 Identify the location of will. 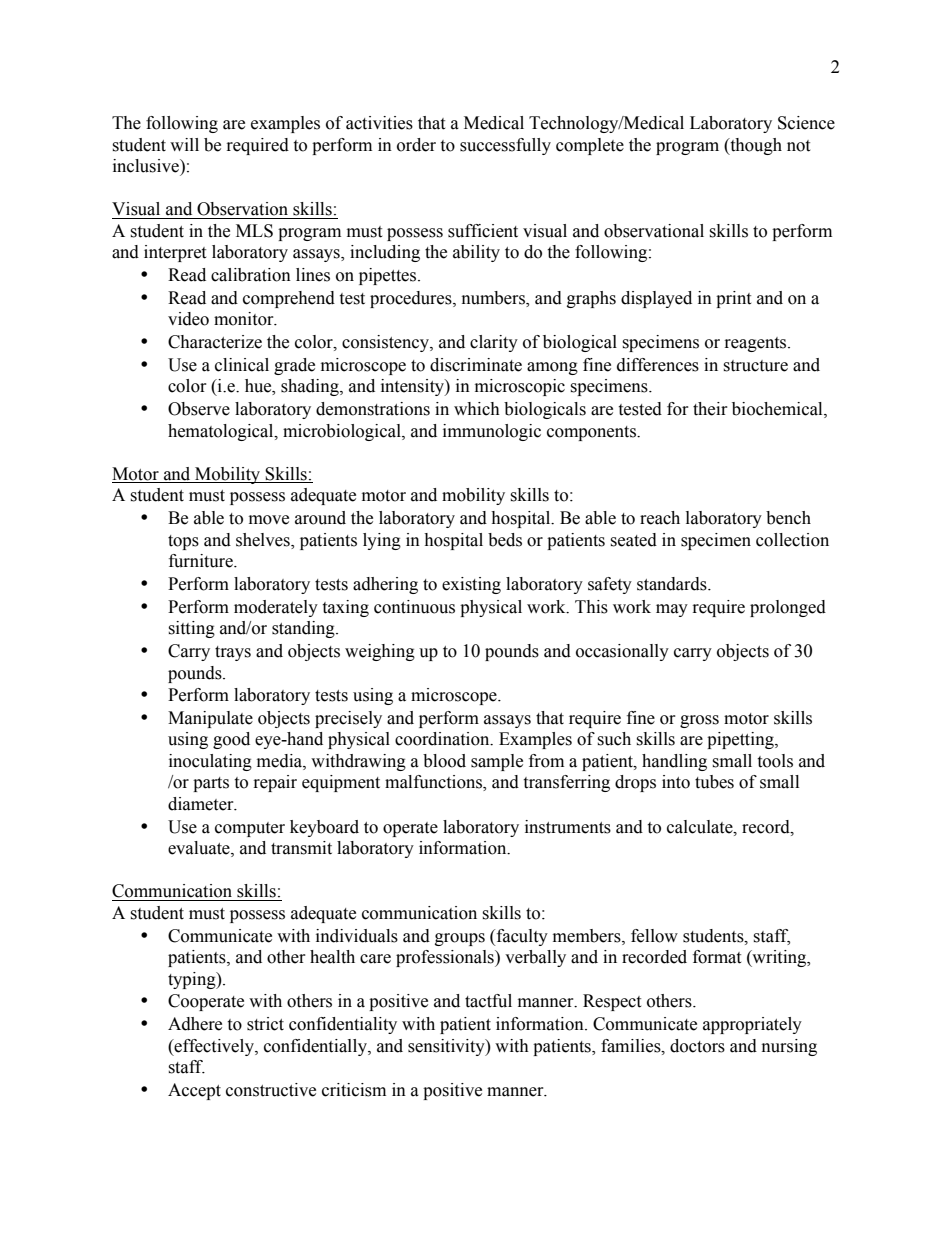
(184, 144).
